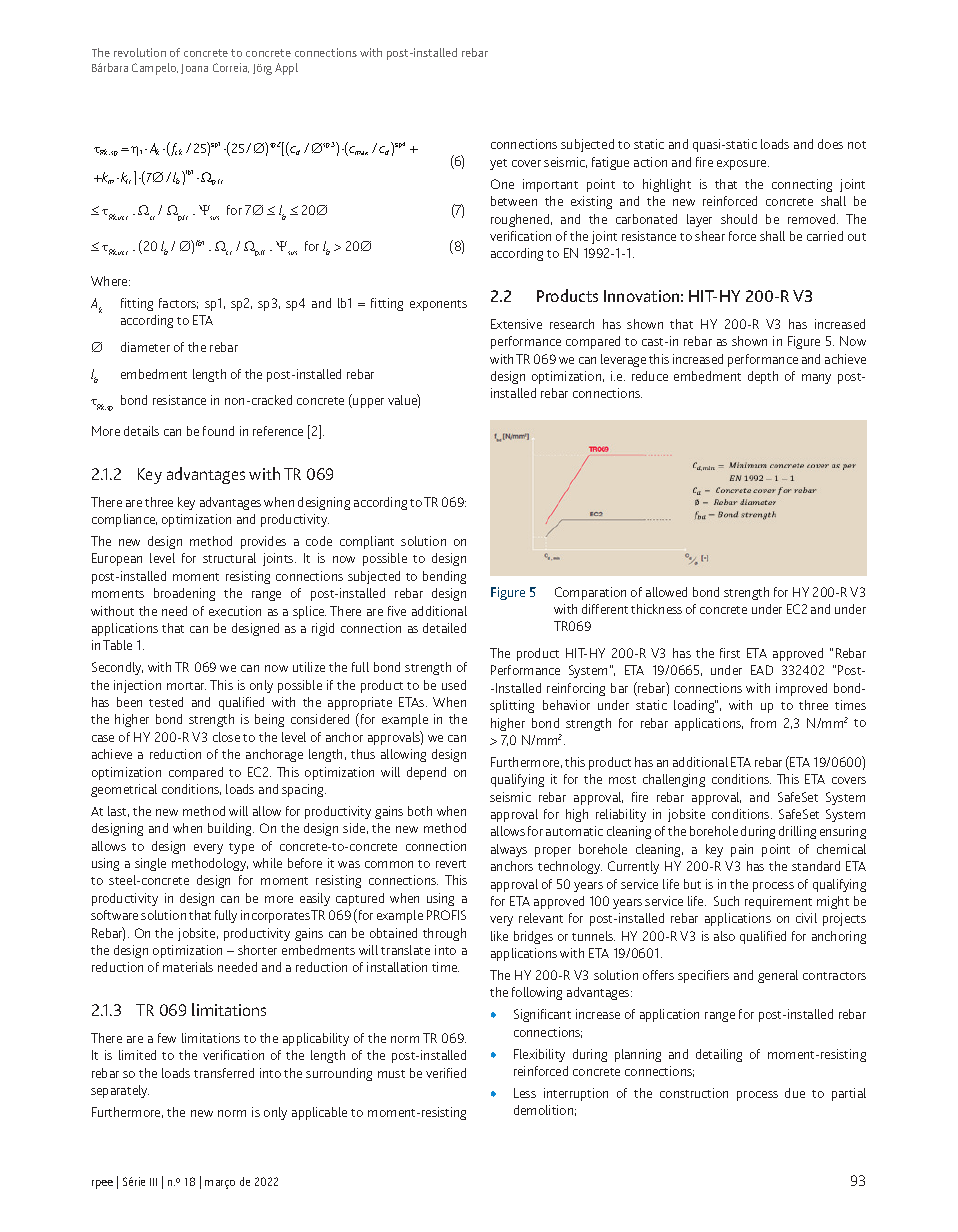 Image resolution: width=958 pixels, height=1232 pixels. What do you see at coordinates (656, 609) in the page?
I see `thickness` at bounding box center [656, 609].
